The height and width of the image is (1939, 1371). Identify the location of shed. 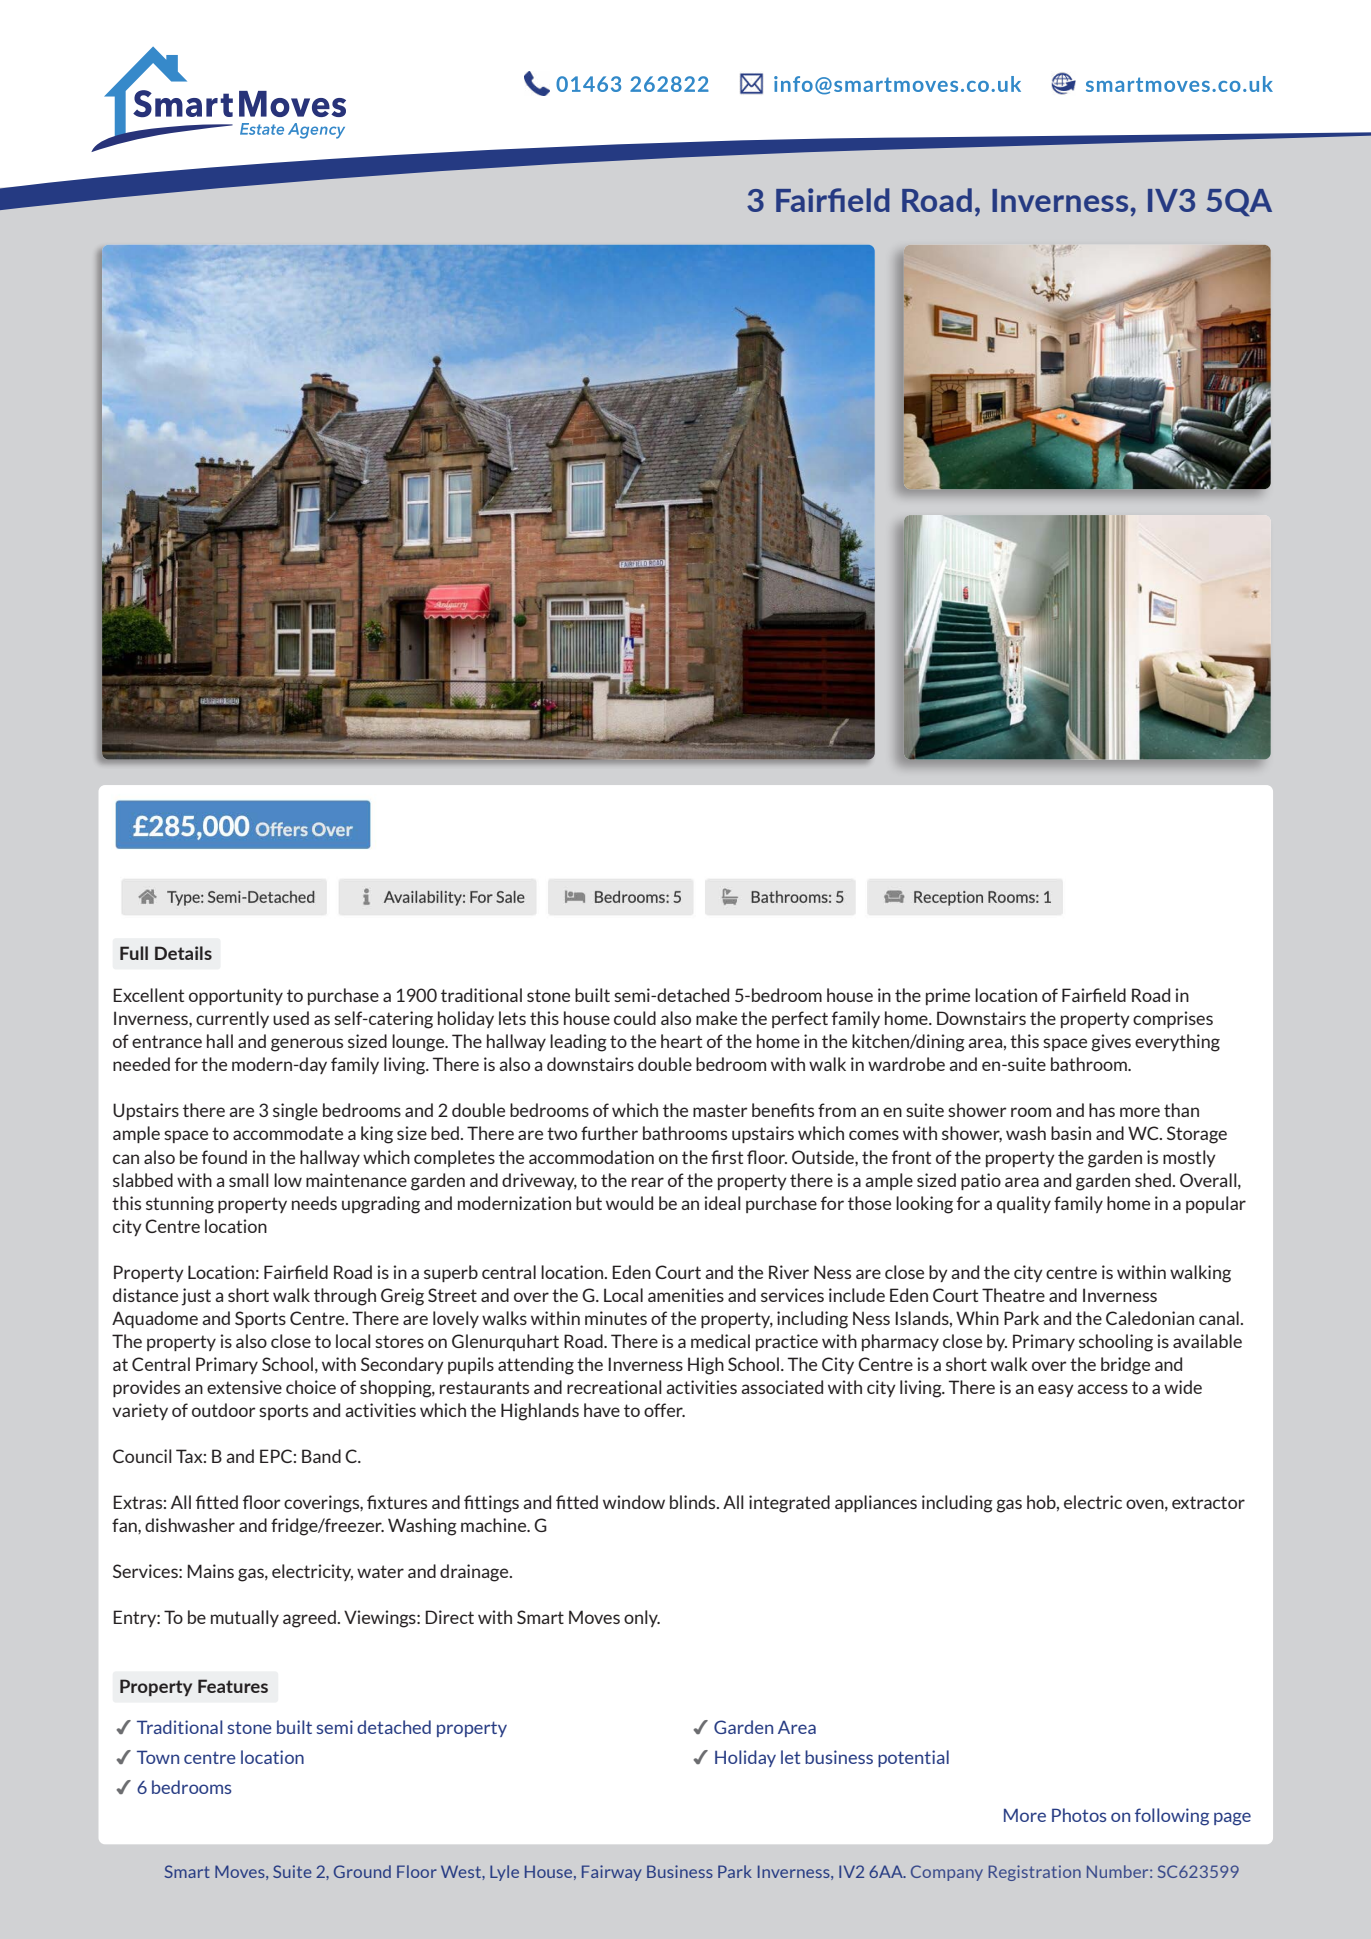
(1153, 1180).
